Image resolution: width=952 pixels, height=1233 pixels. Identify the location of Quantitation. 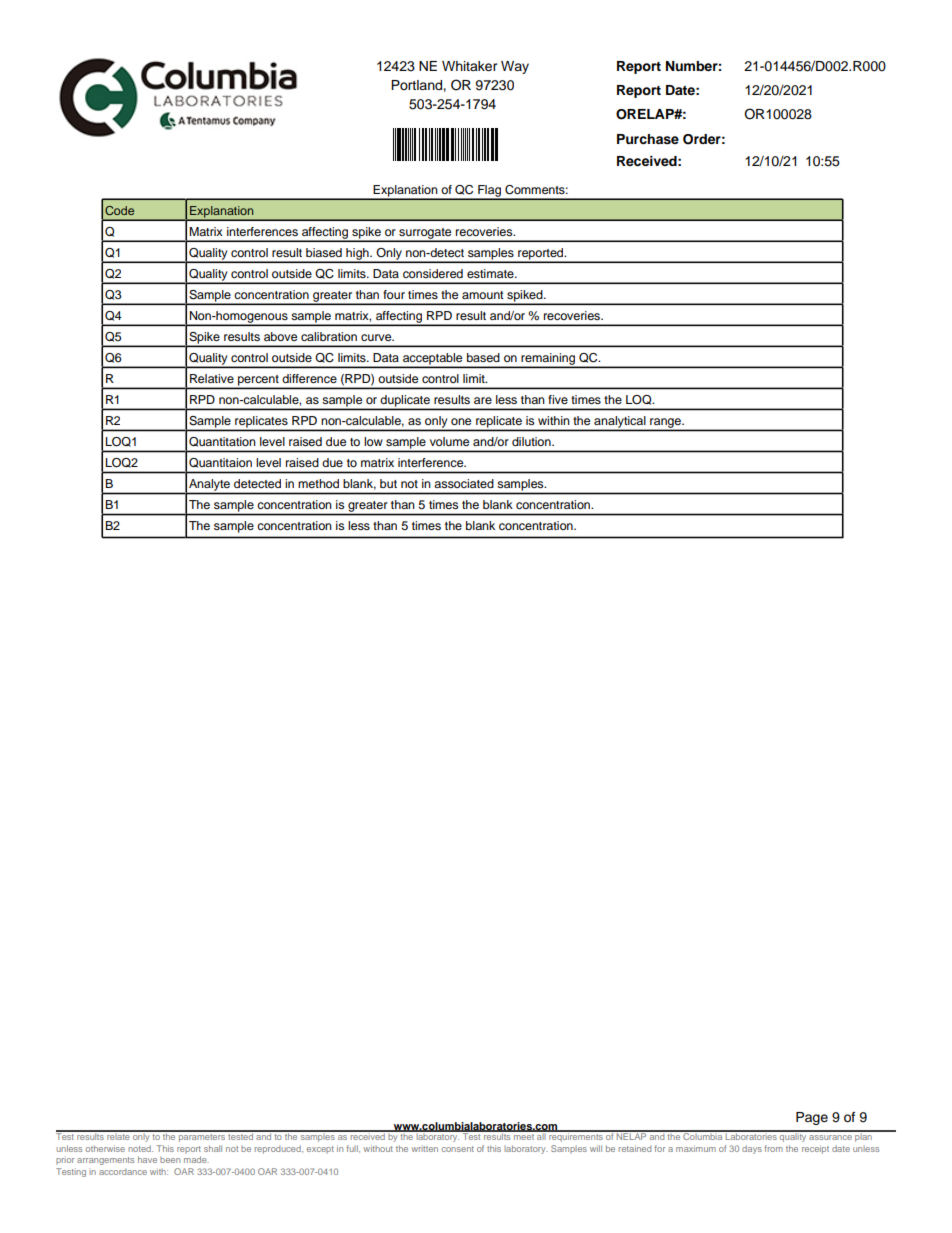
(222, 442).
